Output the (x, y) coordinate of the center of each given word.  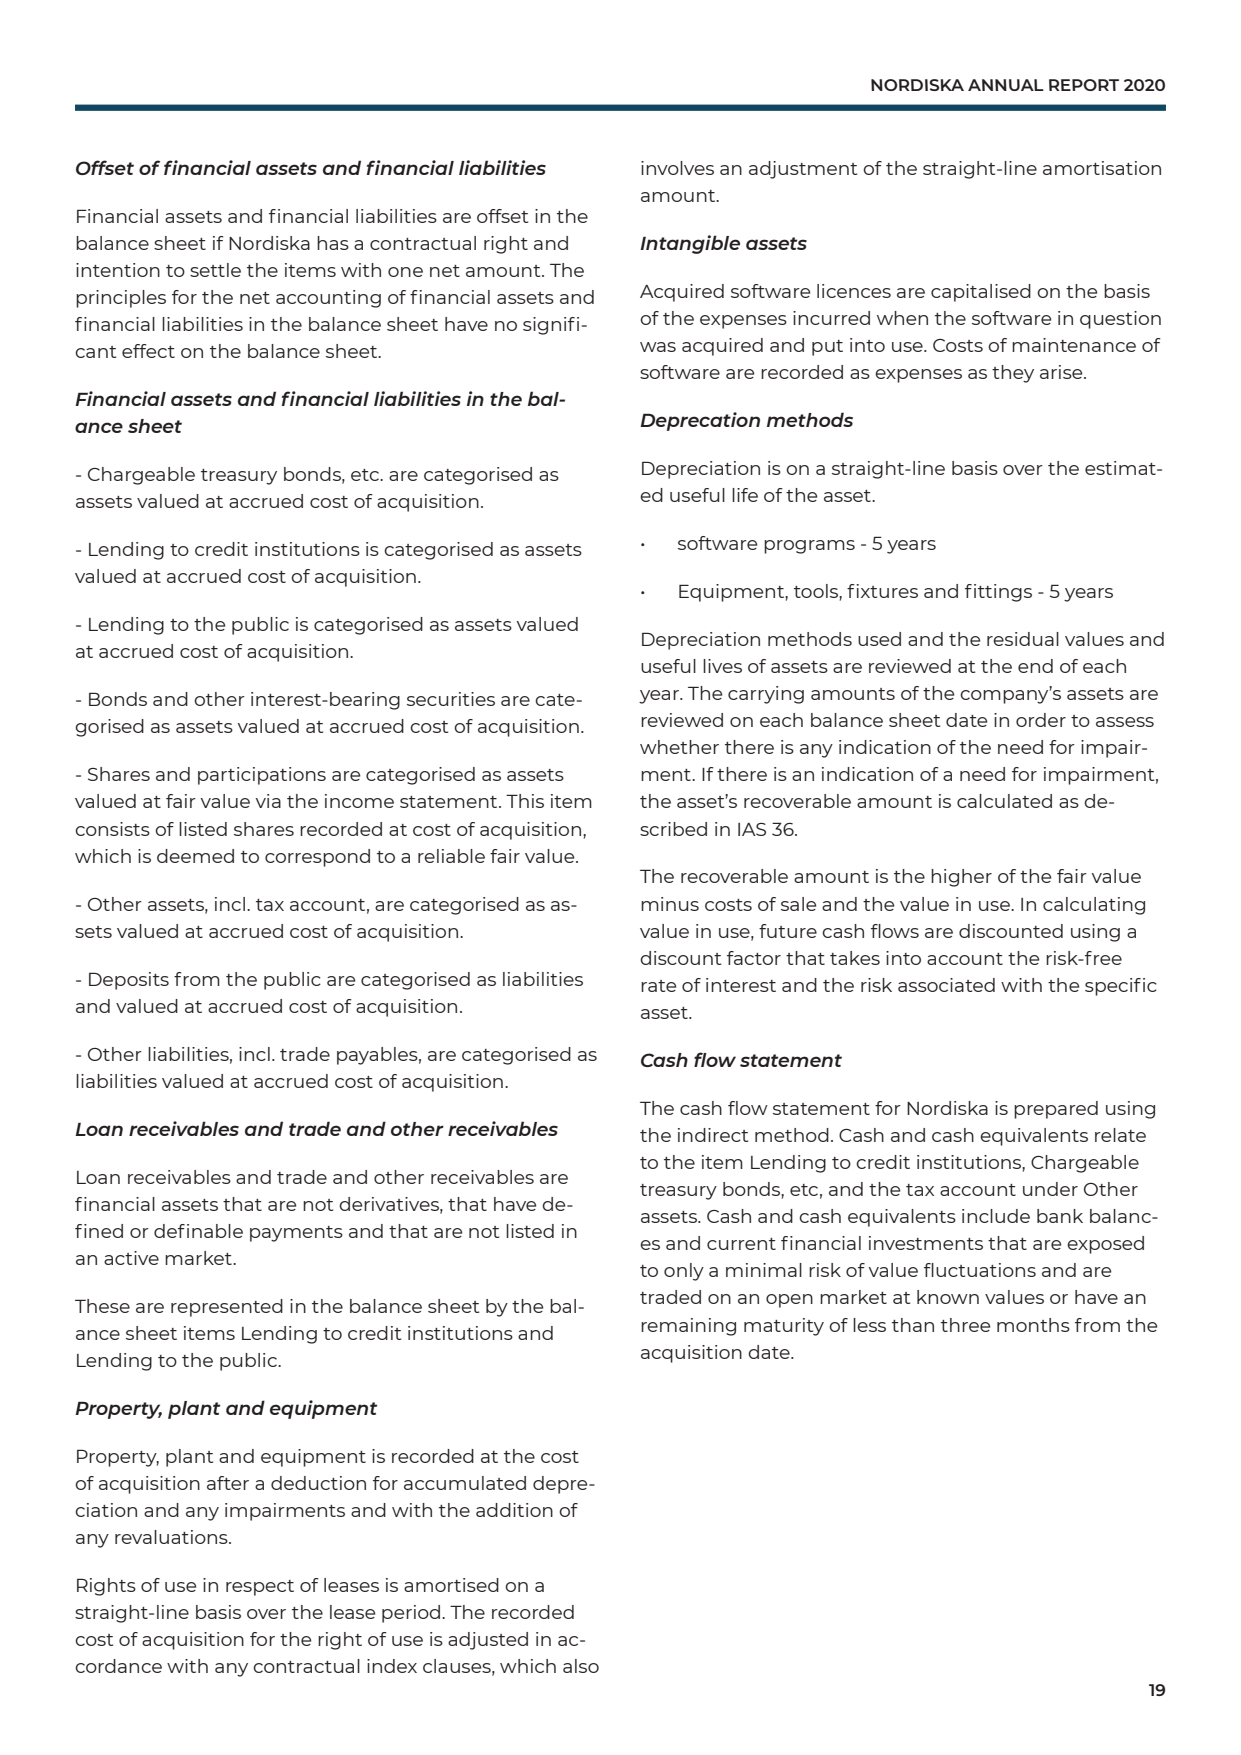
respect (260, 1588)
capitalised (981, 293)
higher (961, 878)
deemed (195, 856)
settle (215, 270)
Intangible (690, 244)
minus (670, 904)
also (581, 1666)
